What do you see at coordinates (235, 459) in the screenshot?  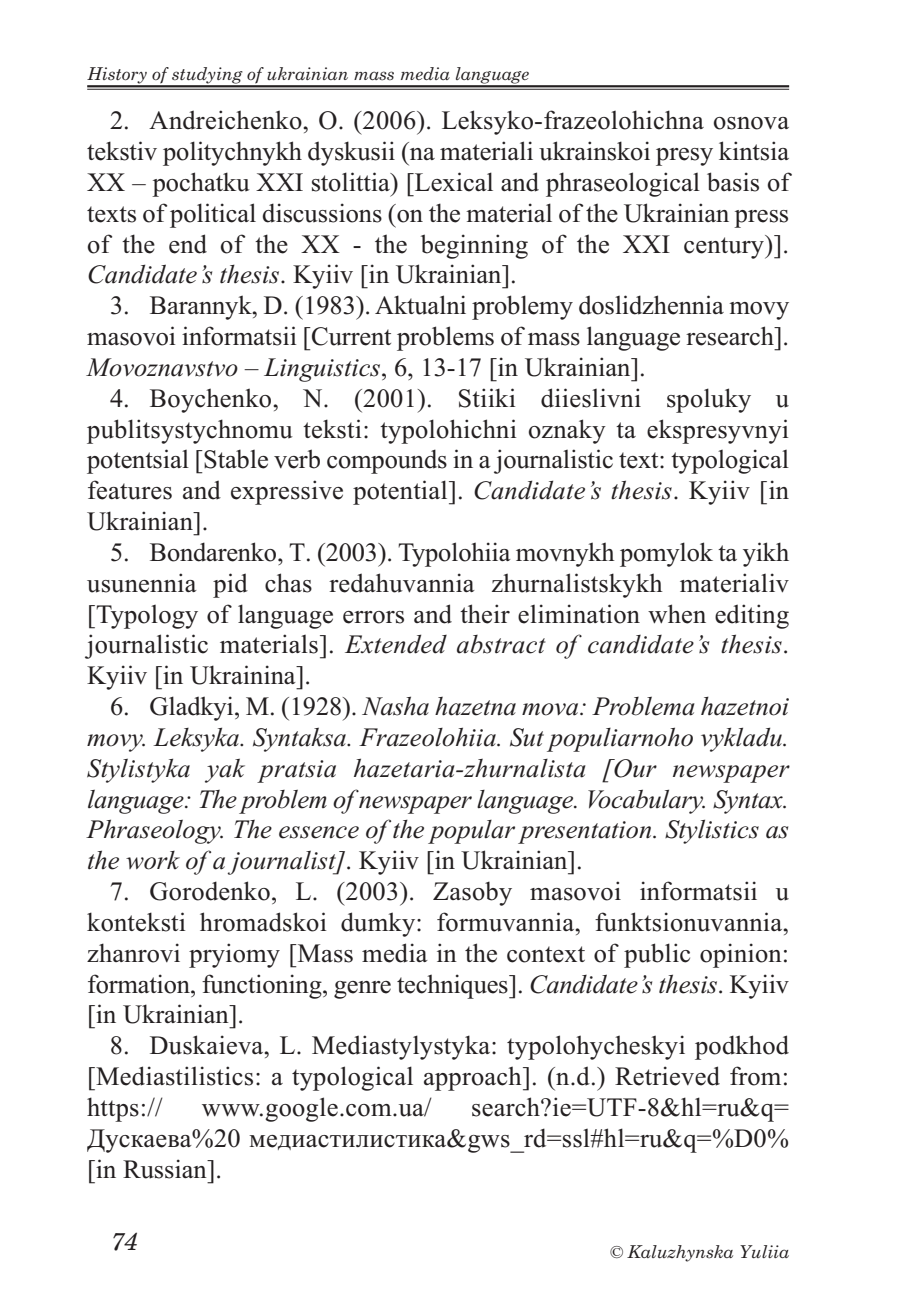 I see `Stable` at bounding box center [235, 459].
